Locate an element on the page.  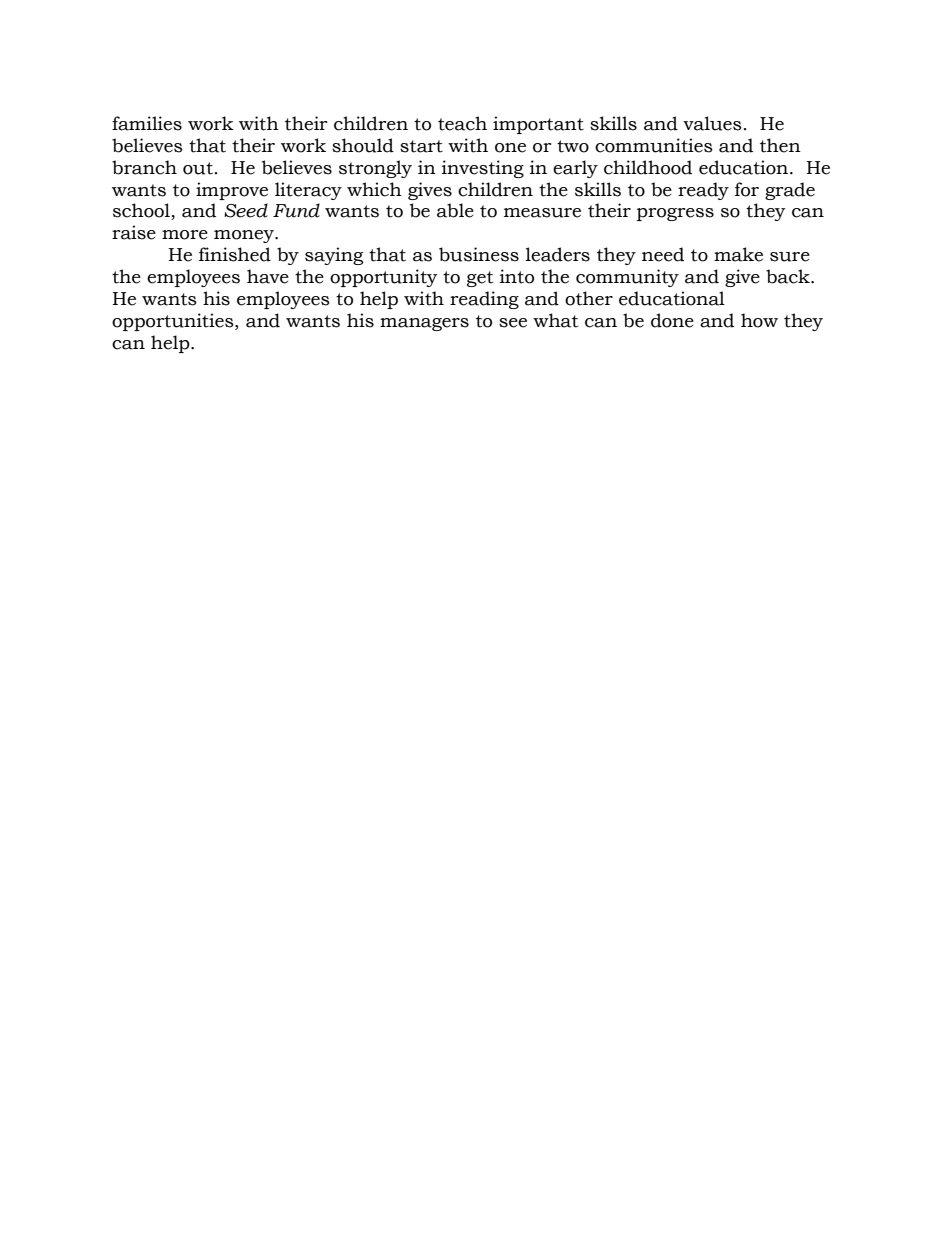
business is located at coordinates (479, 254).
